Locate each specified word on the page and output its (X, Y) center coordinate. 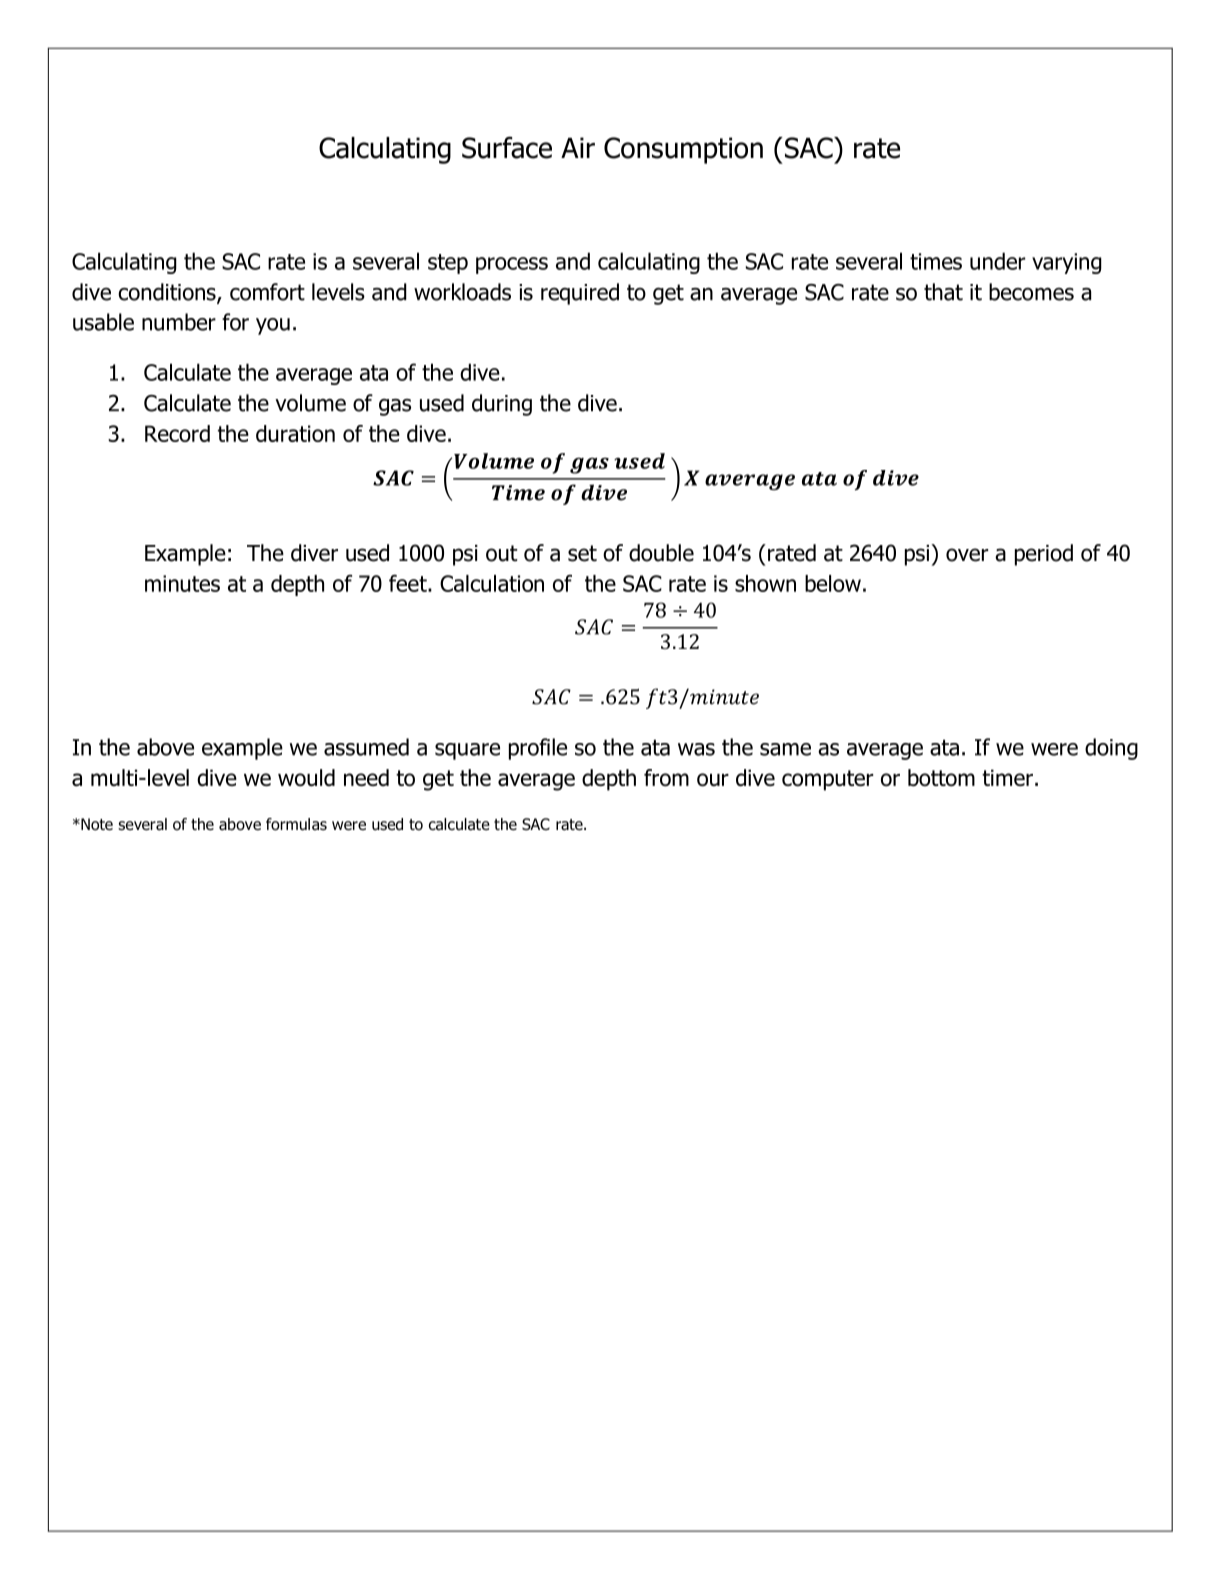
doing (1111, 749)
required (580, 294)
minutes (182, 583)
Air (578, 147)
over (967, 555)
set (582, 553)
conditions (168, 293)
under (998, 261)
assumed (366, 747)
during (502, 405)
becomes (1031, 292)
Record (177, 433)
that (943, 292)
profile (538, 749)
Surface (507, 147)
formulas (296, 824)
